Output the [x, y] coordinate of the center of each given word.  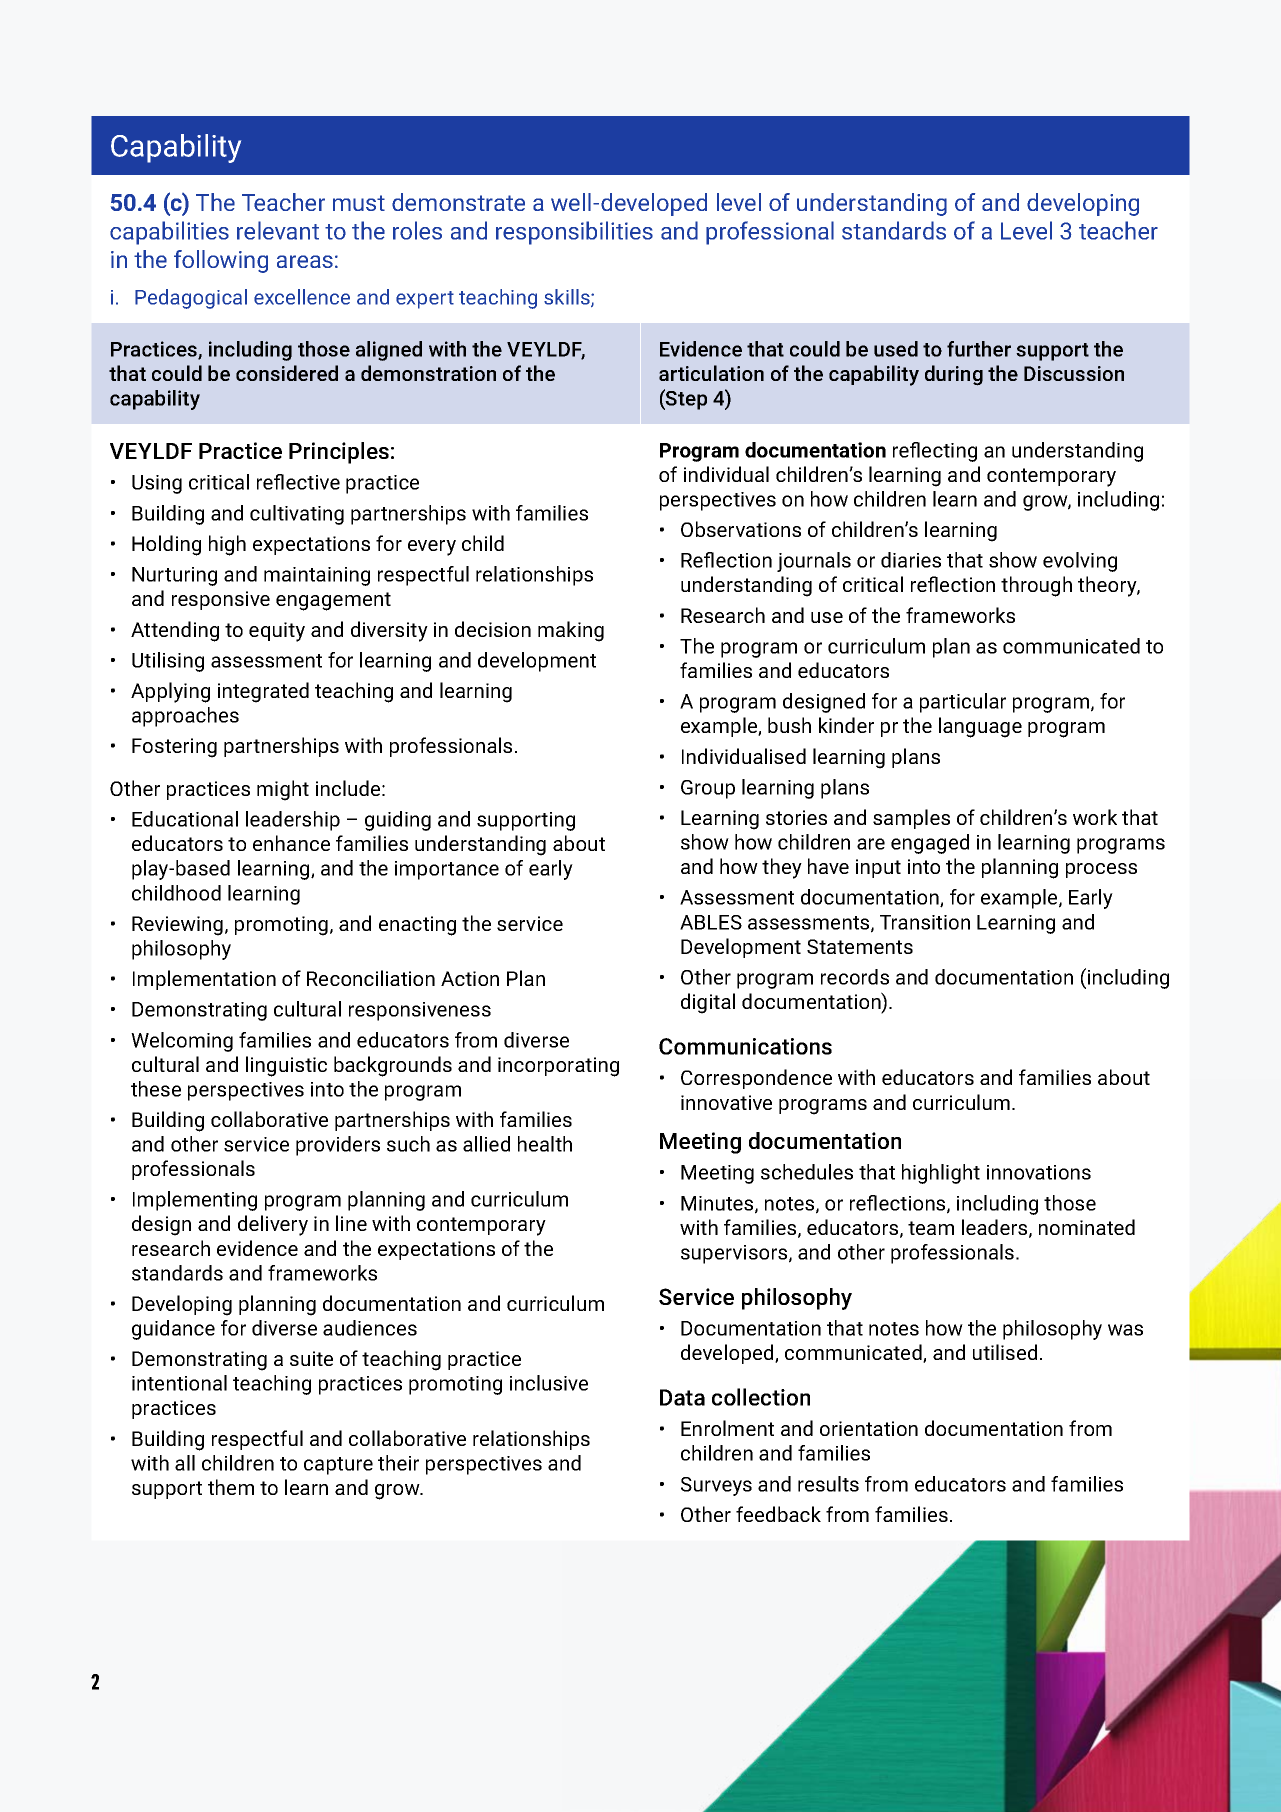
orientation [869, 1428]
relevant [278, 230]
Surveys [716, 1486]
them [231, 1487]
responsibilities [574, 233]
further [979, 349]
